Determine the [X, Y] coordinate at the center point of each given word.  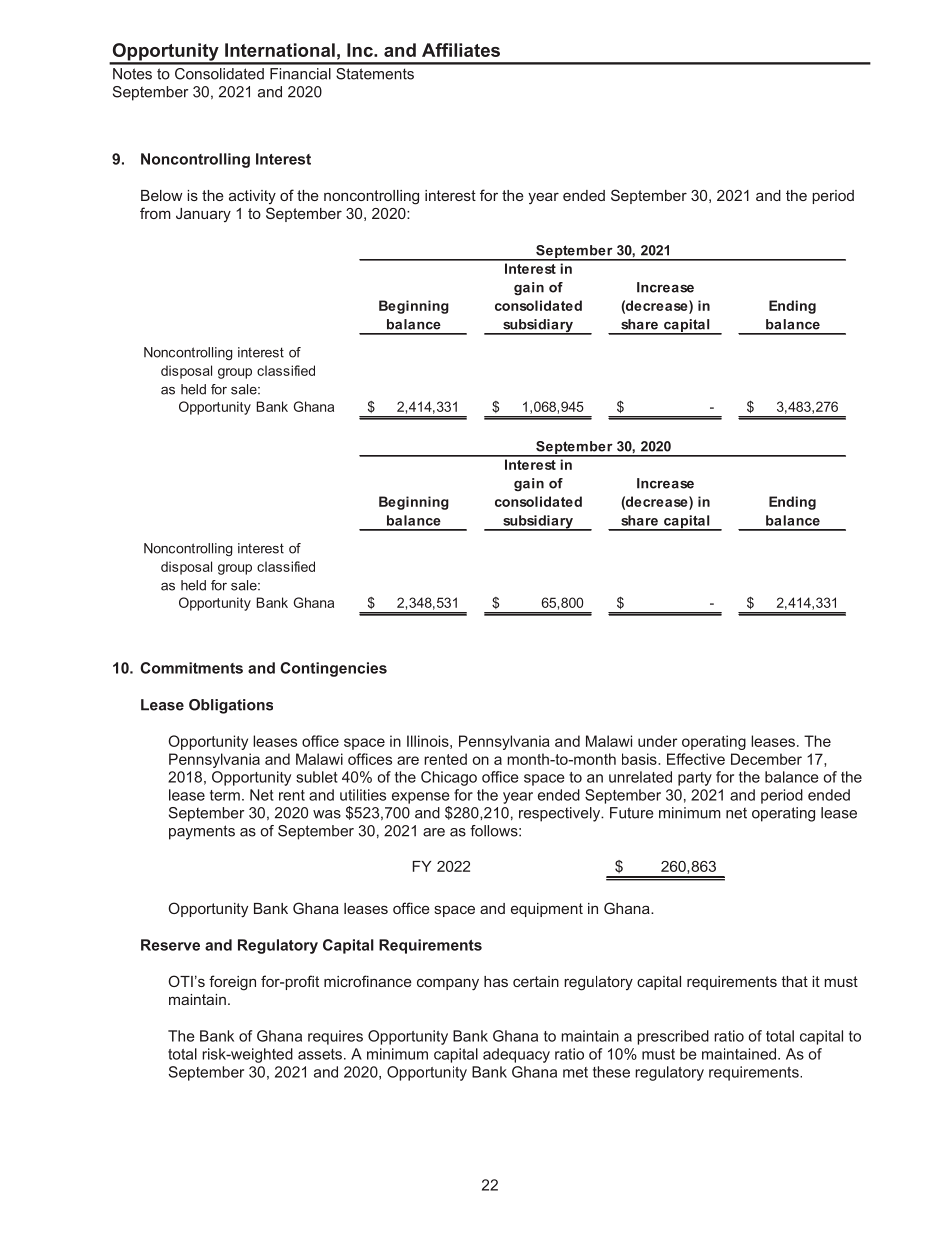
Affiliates [461, 50]
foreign [232, 983]
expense [421, 798]
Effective [696, 759]
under [657, 741]
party [695, 779]
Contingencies [333, 669]
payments [202, 832]
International [280, 50]
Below [161, 195]
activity [252, 197]
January [203, 215]
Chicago [449, 778]
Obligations [231, 706]
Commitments [191, 668]
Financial [300, 74]
